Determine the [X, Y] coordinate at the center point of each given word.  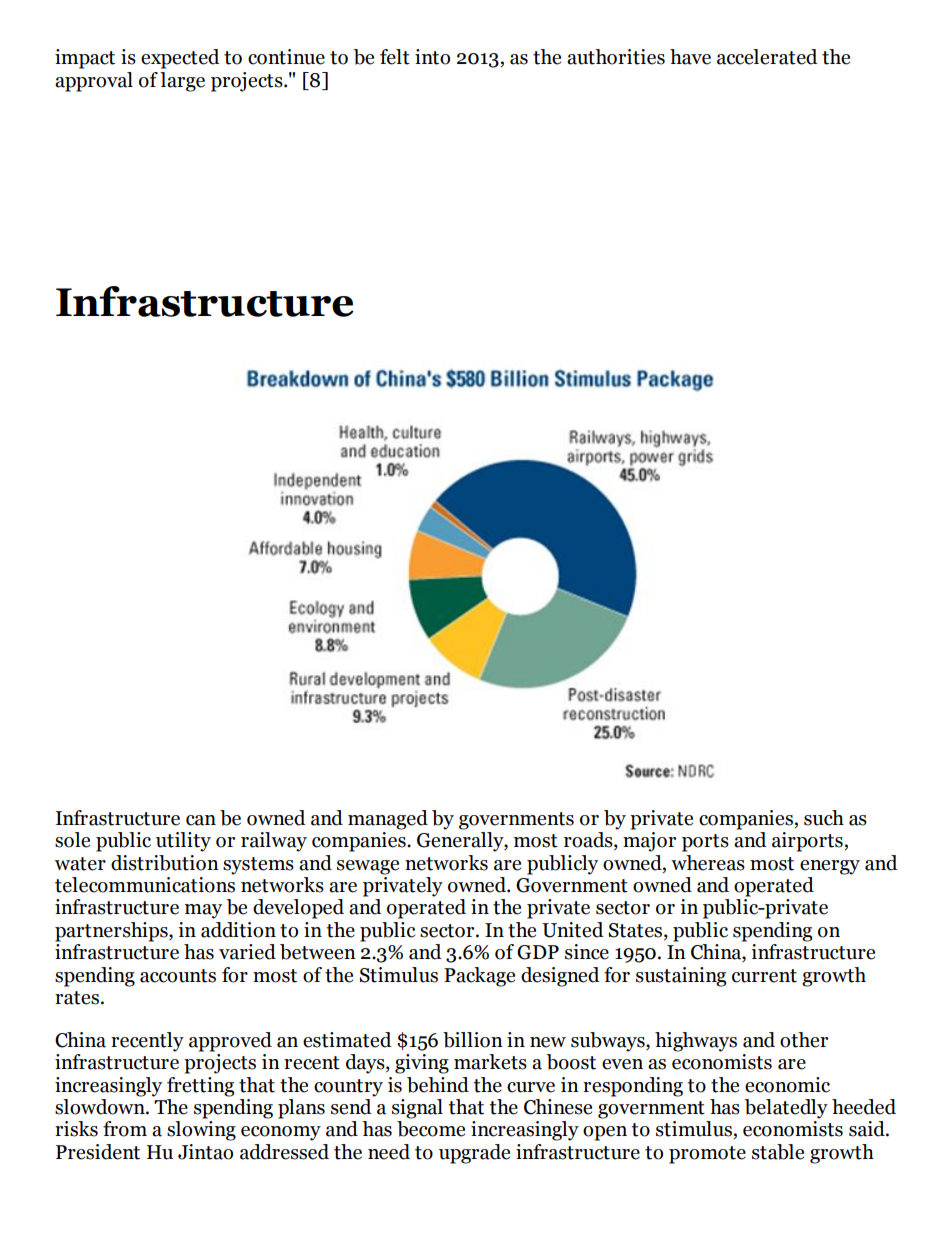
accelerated [767, 57]
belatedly [786, 1109]
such [824, 818]
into [432, 57]
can [201, 820]
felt [395, 57]
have [690, 57]
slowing [201, 1131]
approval [94, 82]
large [182, 82]
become [431, 1129]
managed [388, 820]
